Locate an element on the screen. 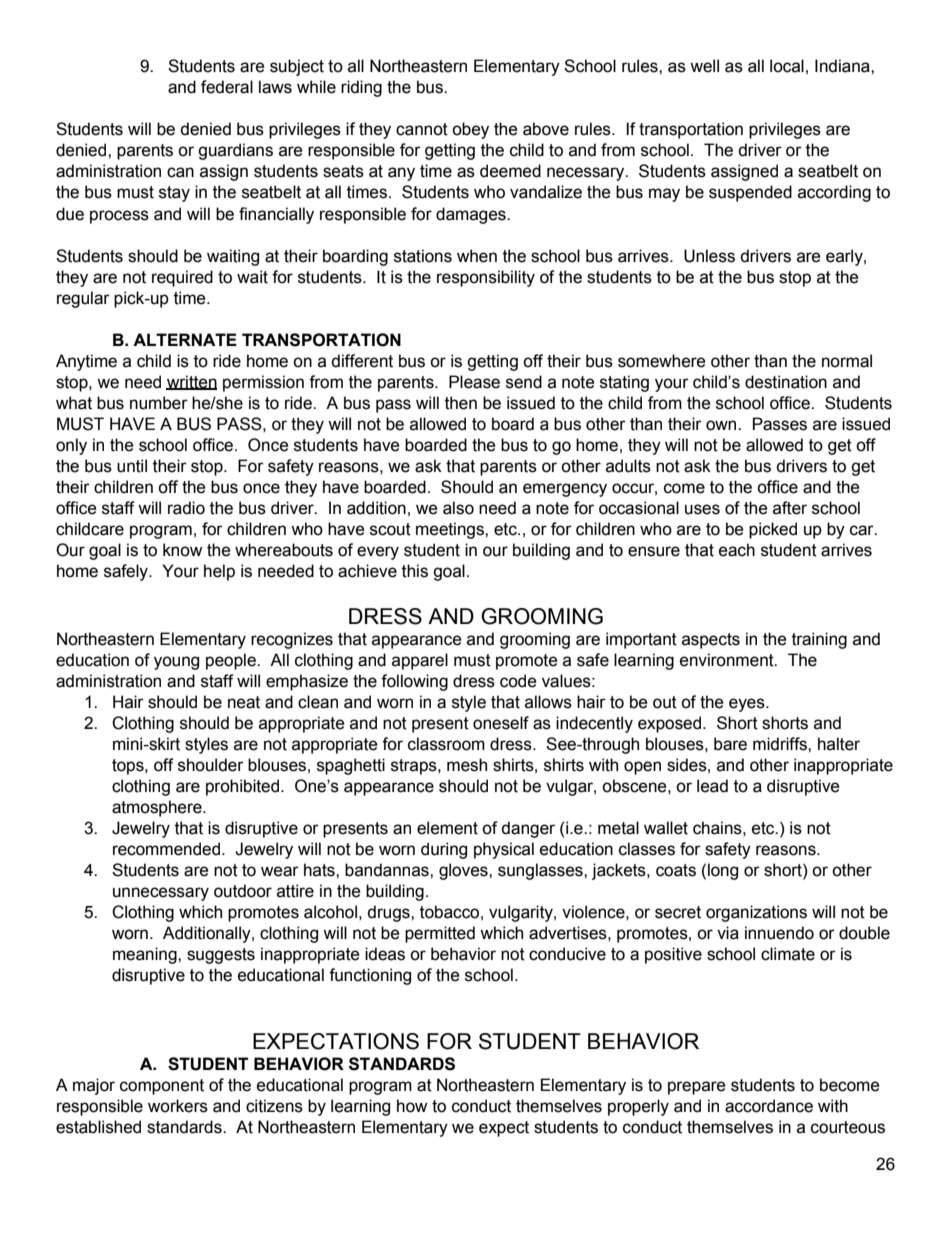  accordance is located at coordinates (769, 1106).
